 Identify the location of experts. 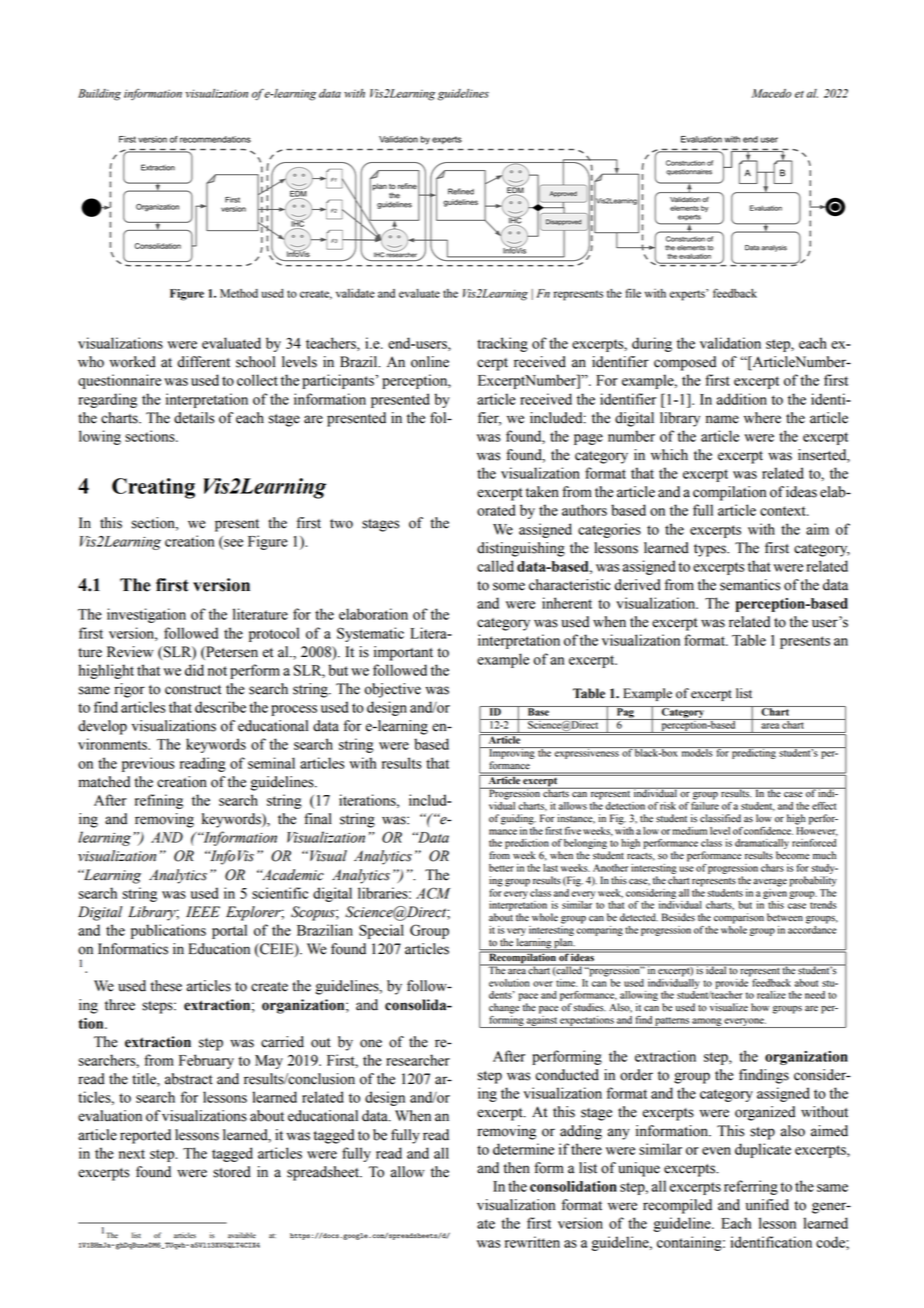
(688, 295).
